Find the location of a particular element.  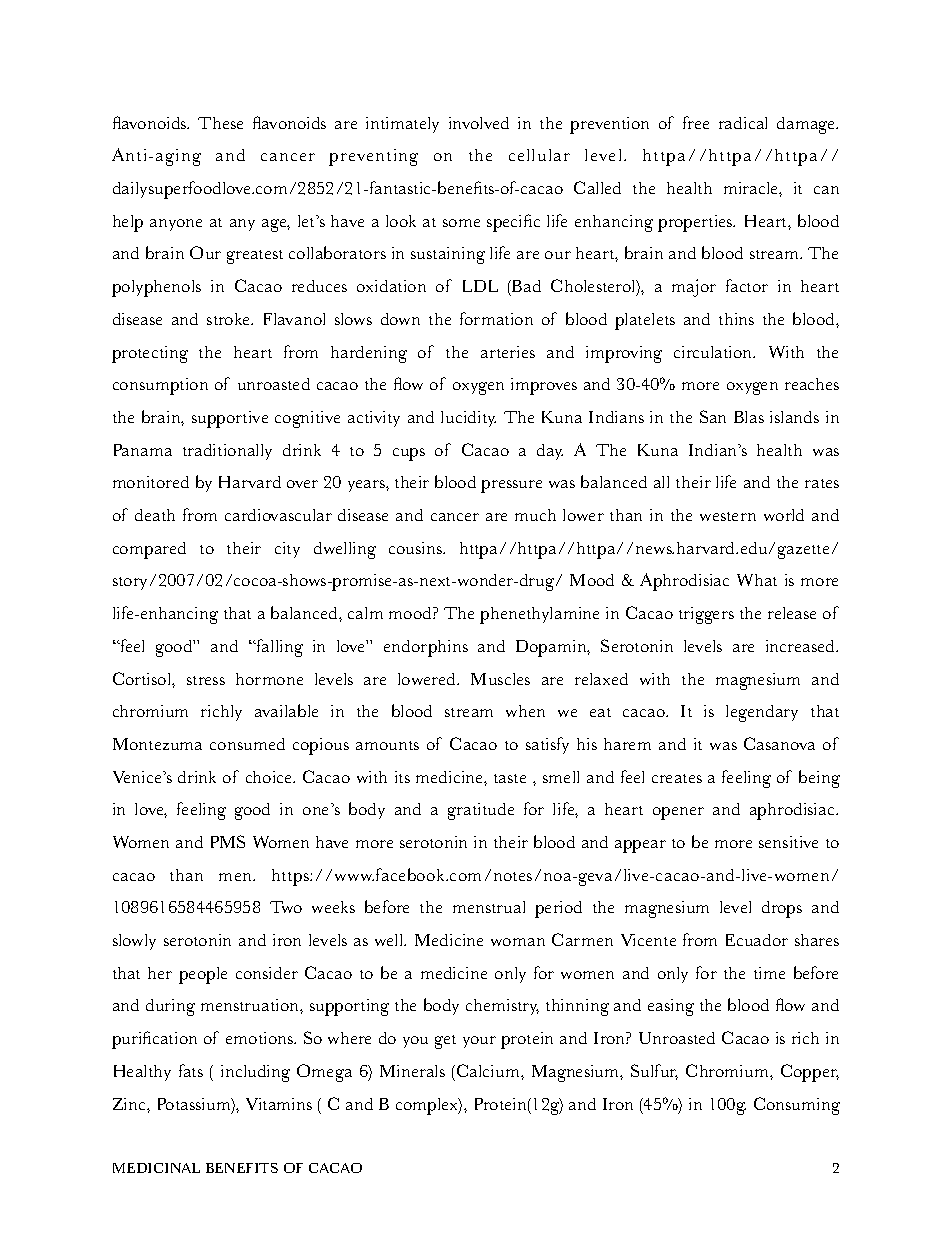

traditionally is located at coordinates (227, 452).
